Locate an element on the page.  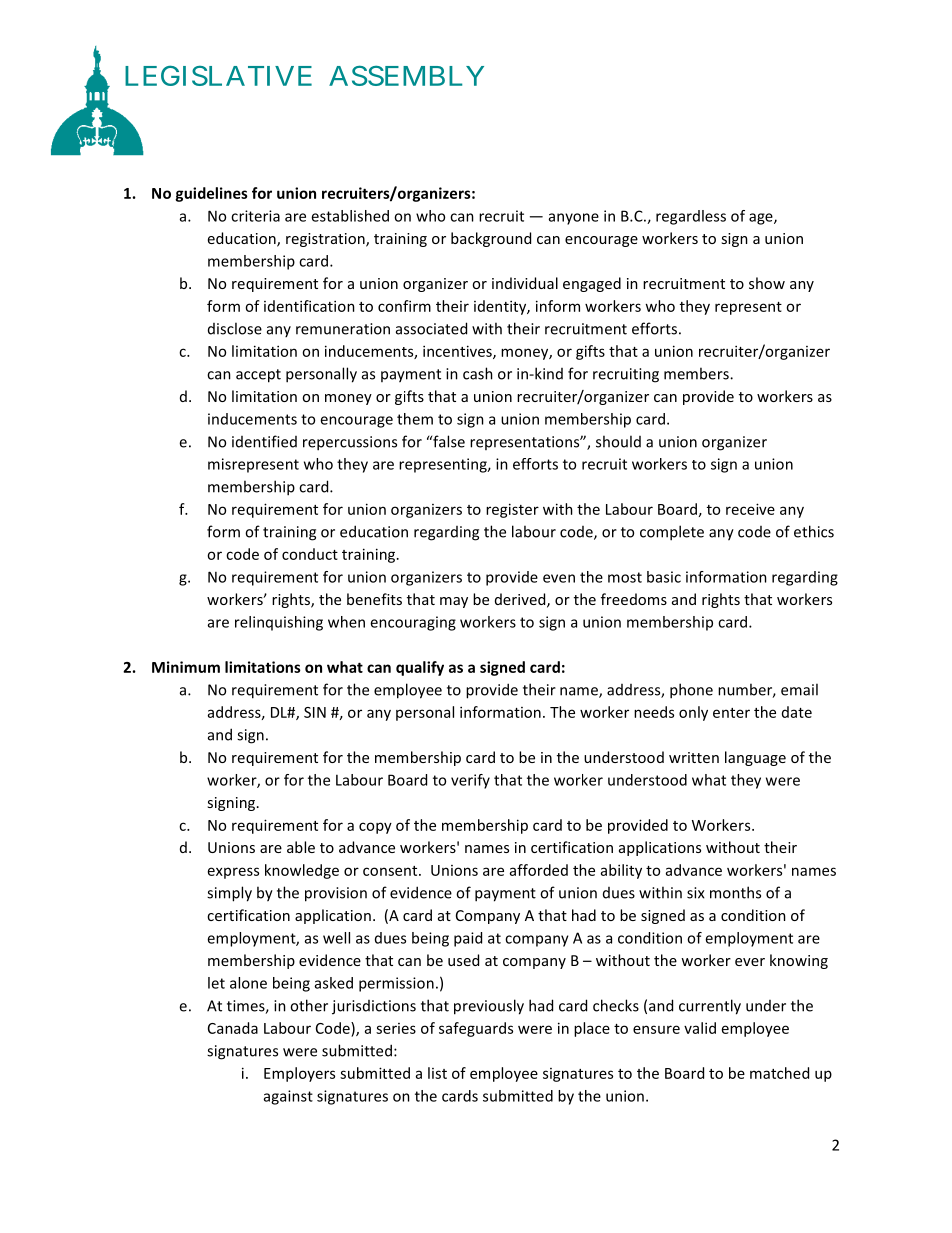
receive is located at coordinates (750, 509).
